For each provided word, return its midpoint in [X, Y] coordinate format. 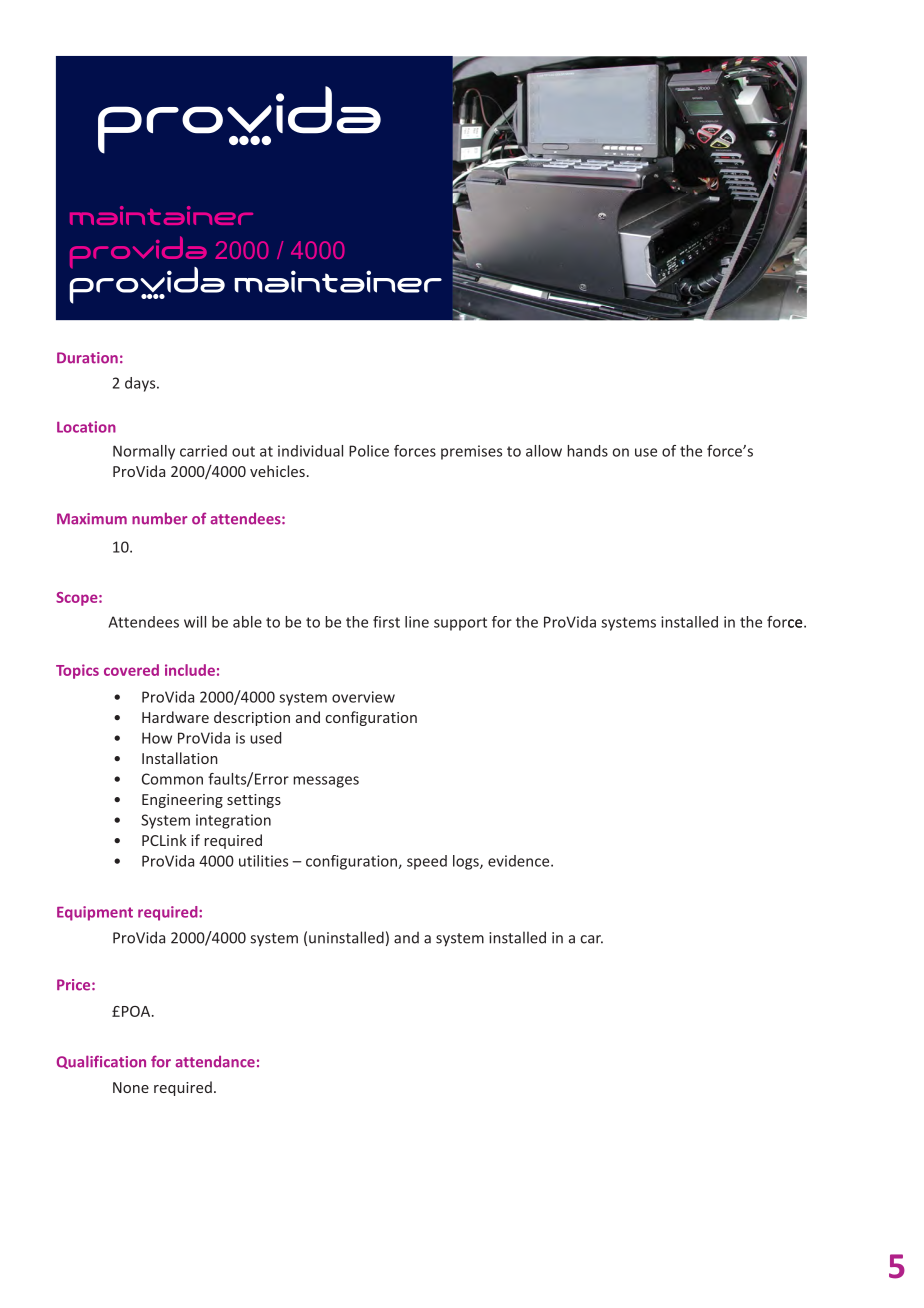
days [141, 384]
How [157, 738]
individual [310, 451]
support [460, 624]
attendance [215, 1062]
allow [544, 451]
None [131, 1087]
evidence [520, 861]
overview [363, 697]
